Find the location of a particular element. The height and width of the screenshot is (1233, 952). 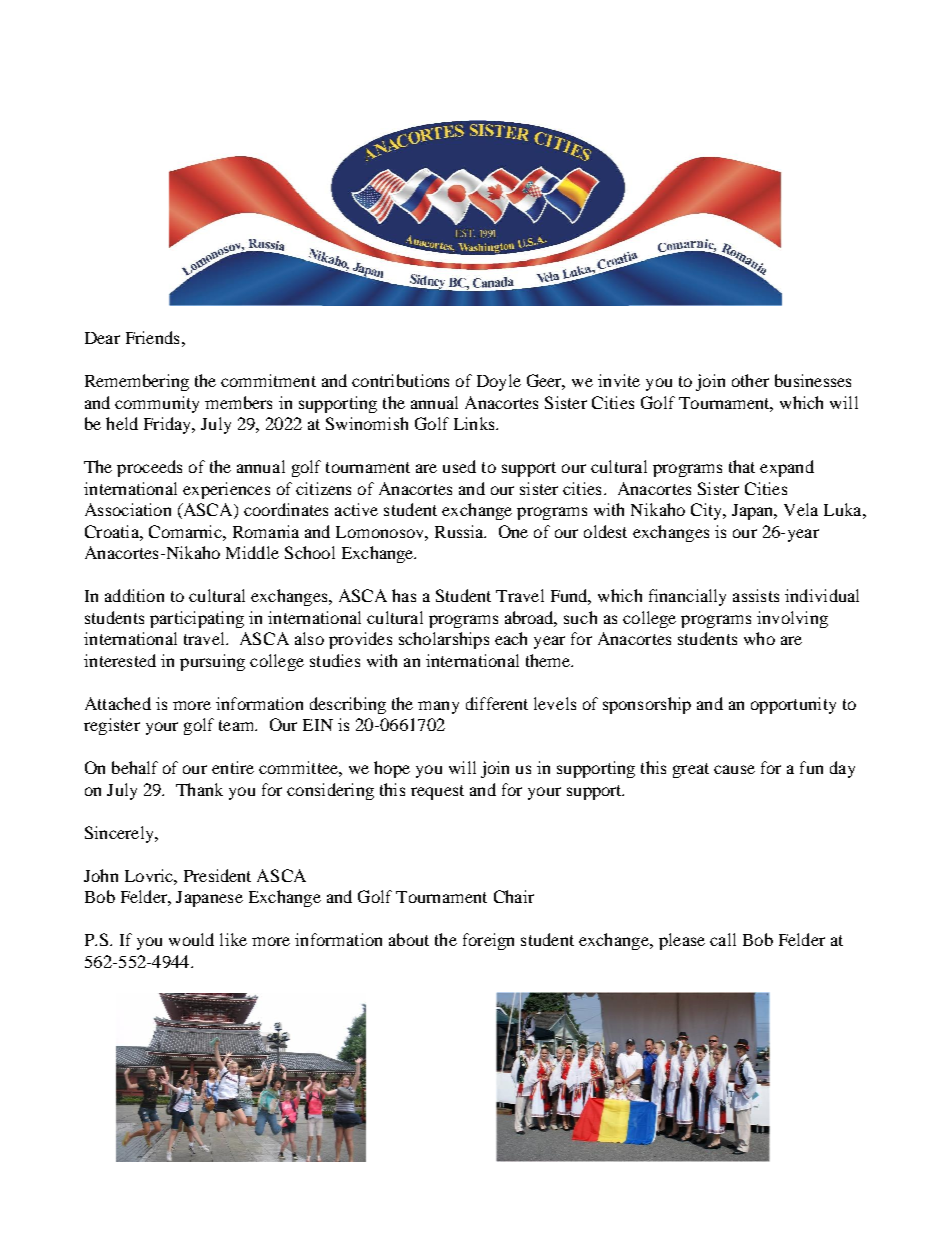

Attached is located at coordinates (118, 703).
